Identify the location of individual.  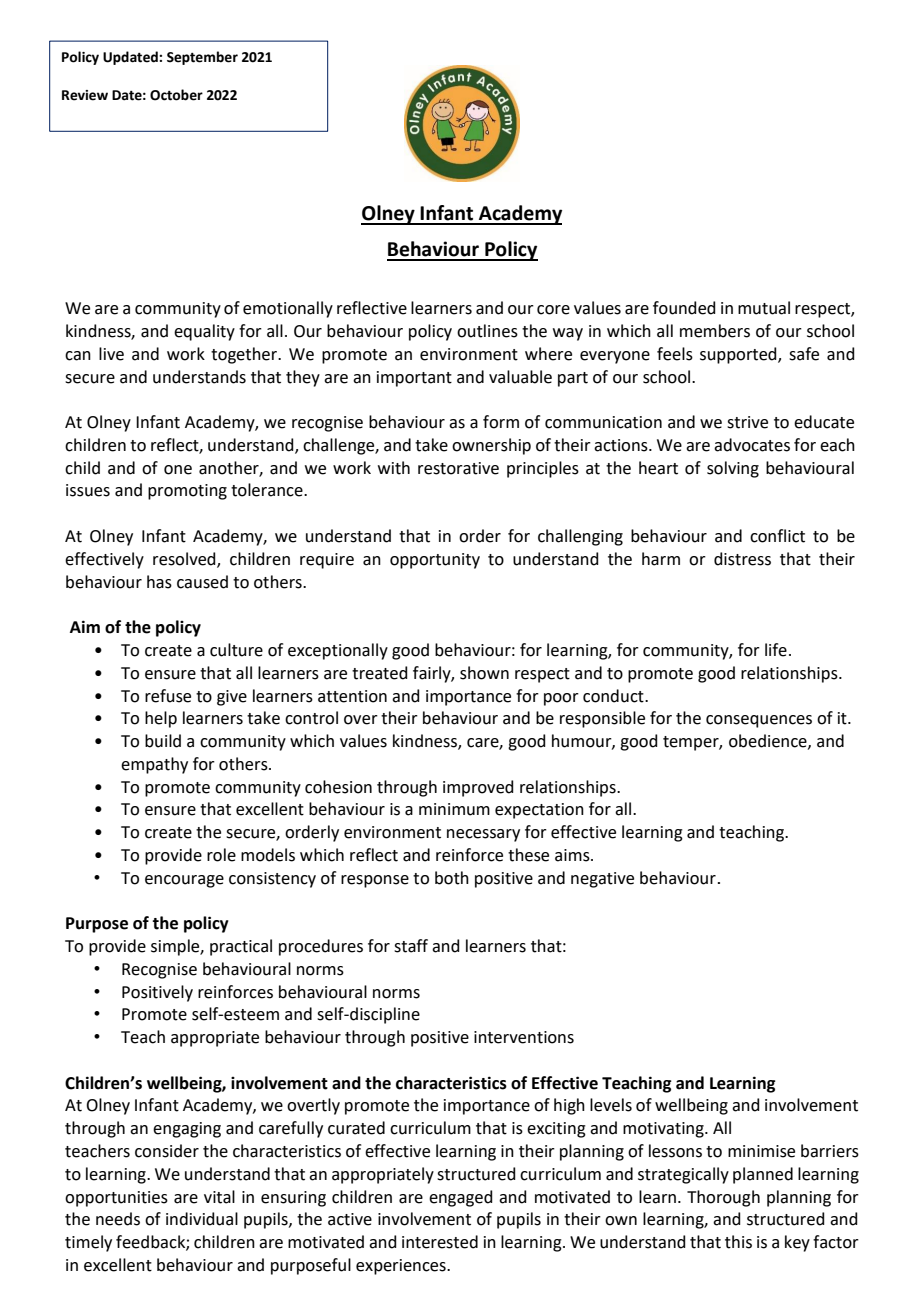
(202, 1219).
